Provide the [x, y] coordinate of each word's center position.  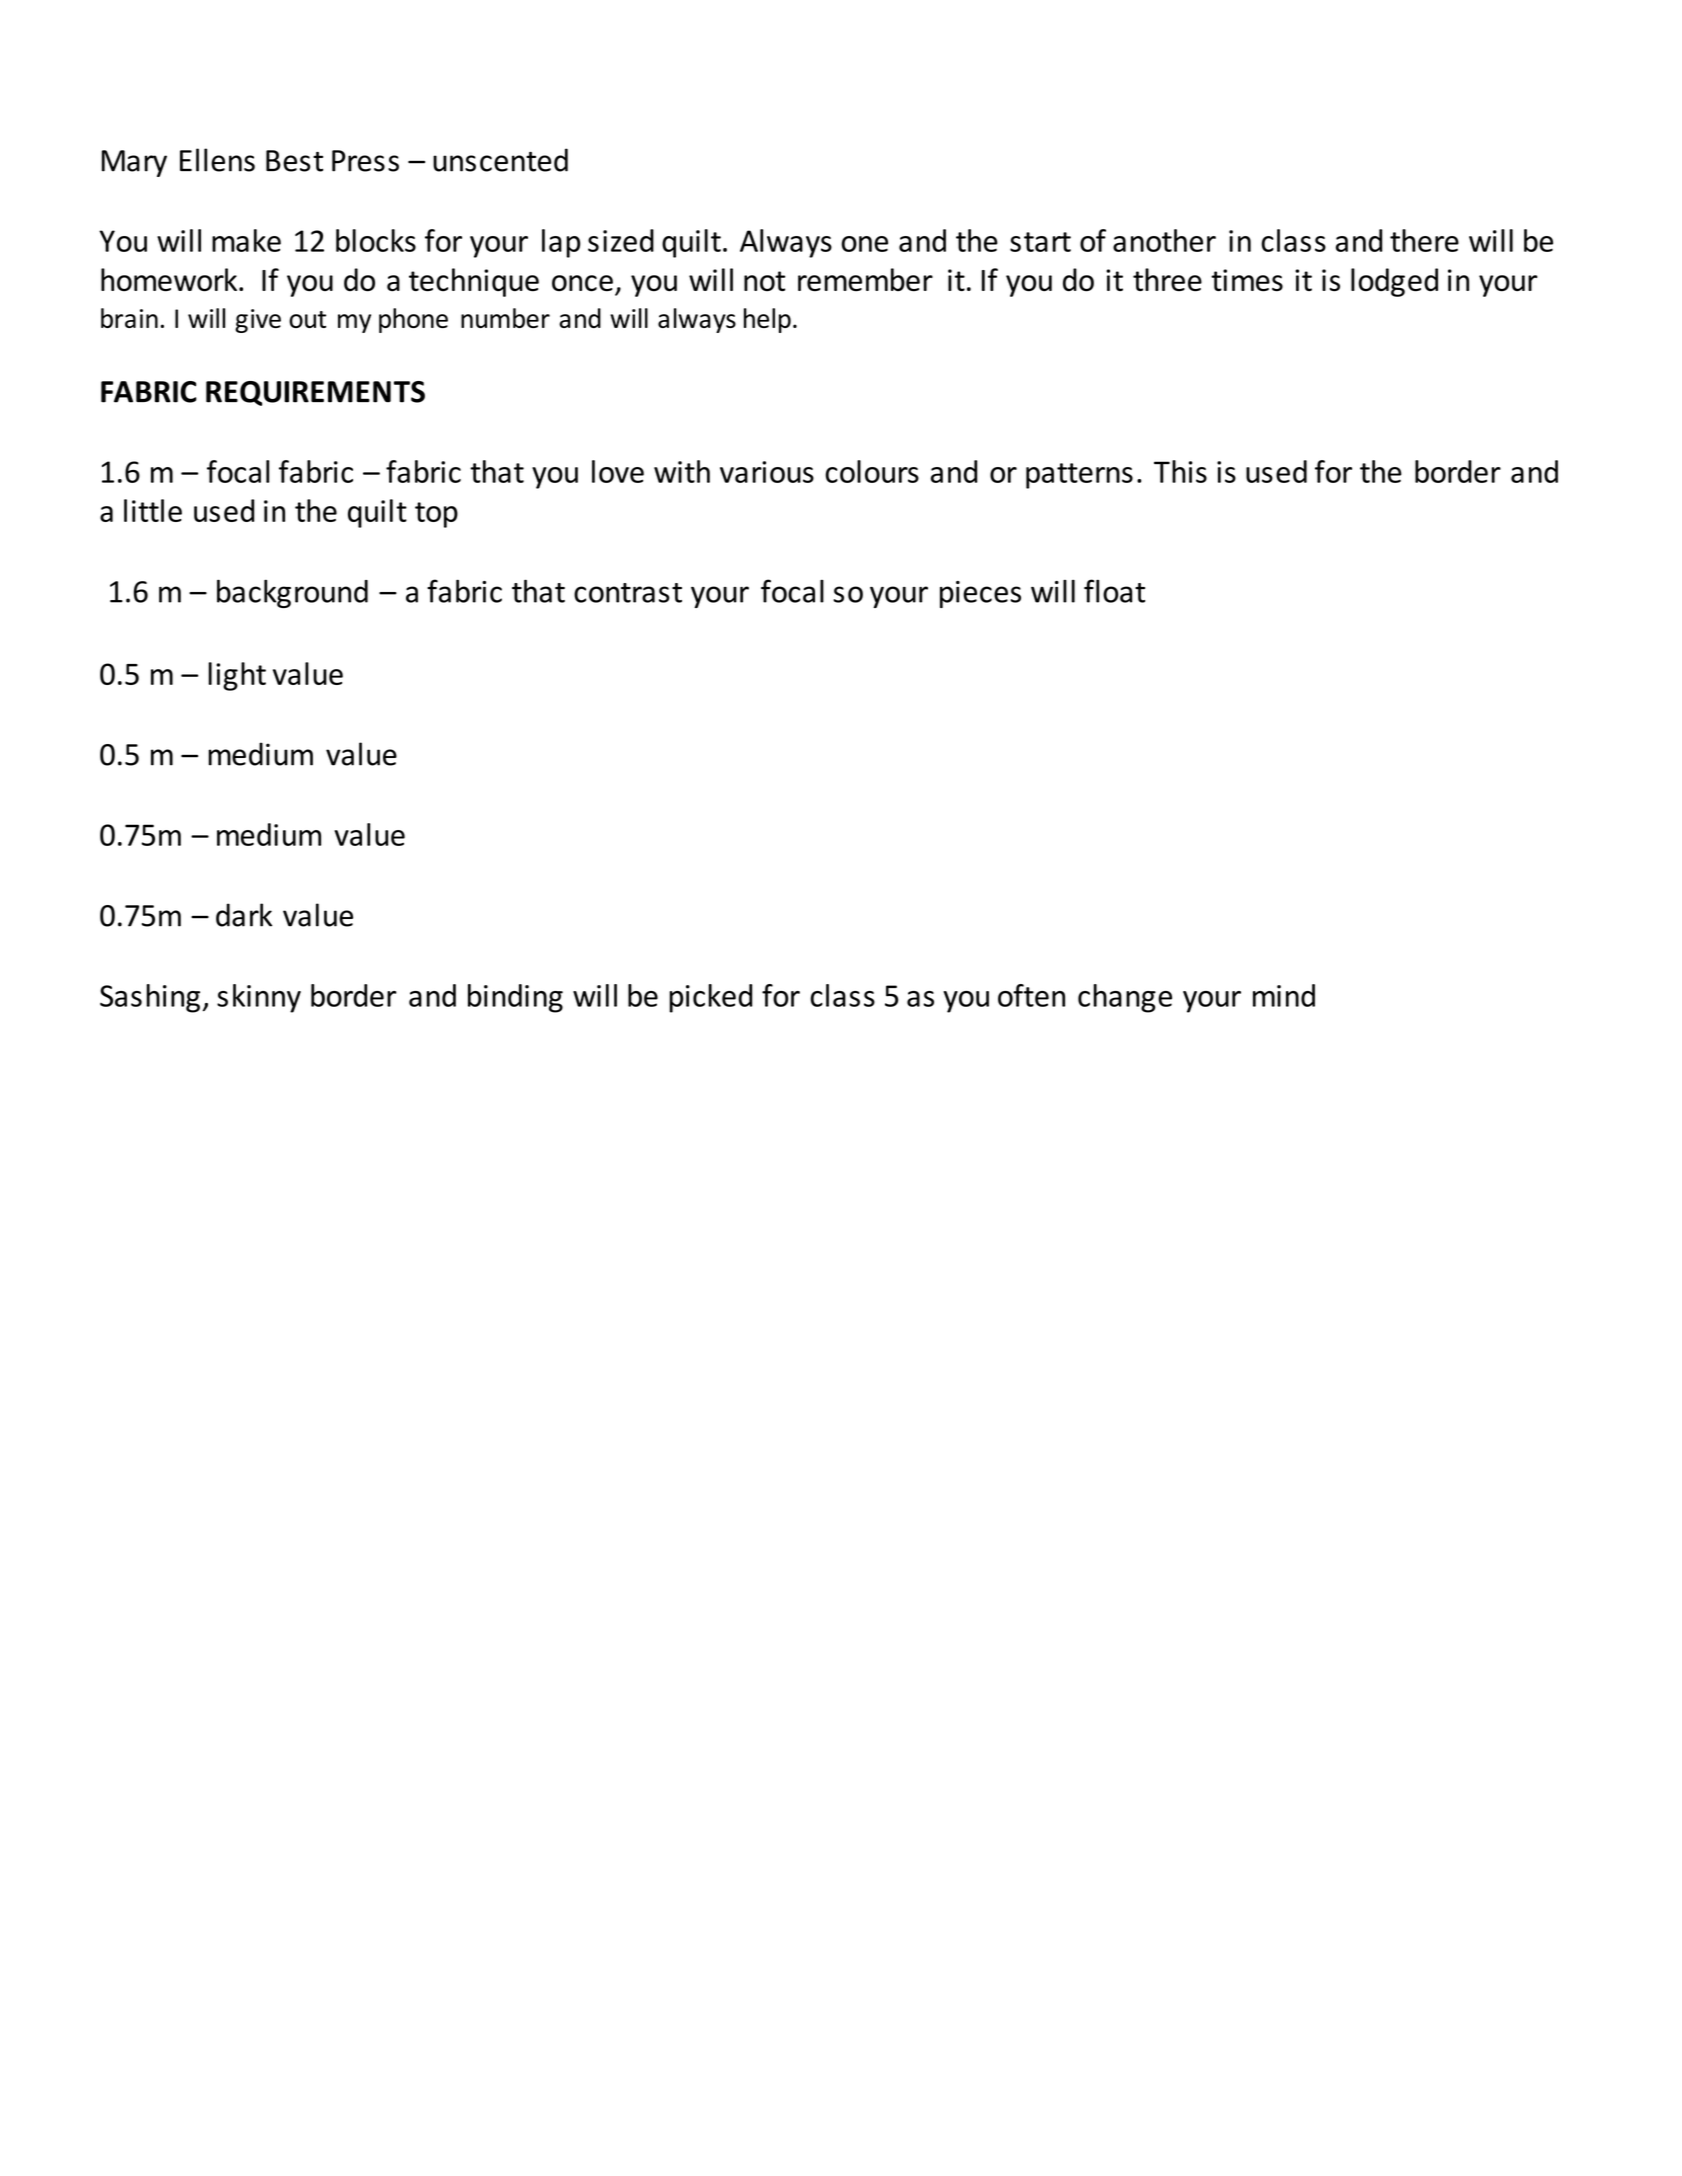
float [1114, 591]
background [292, 593]
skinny [259, 998]
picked [710, 998]
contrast [628, 593]
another [1164, 240]
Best [294, 161]
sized [621, 240]
